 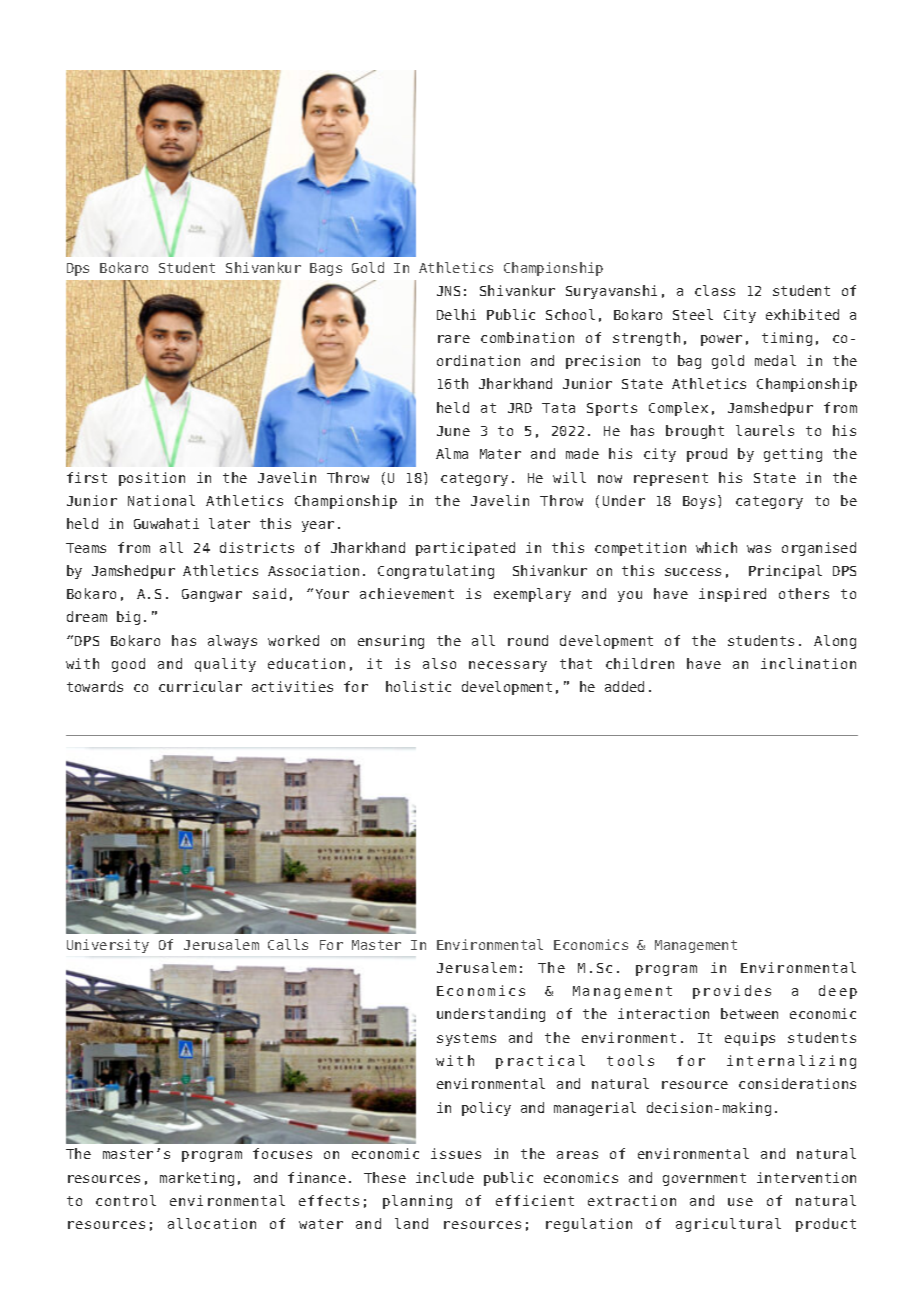 What do you see at coordinates (466, 1039) in the screenshot?
I see `systems` at bounding box center [466, 1039].
